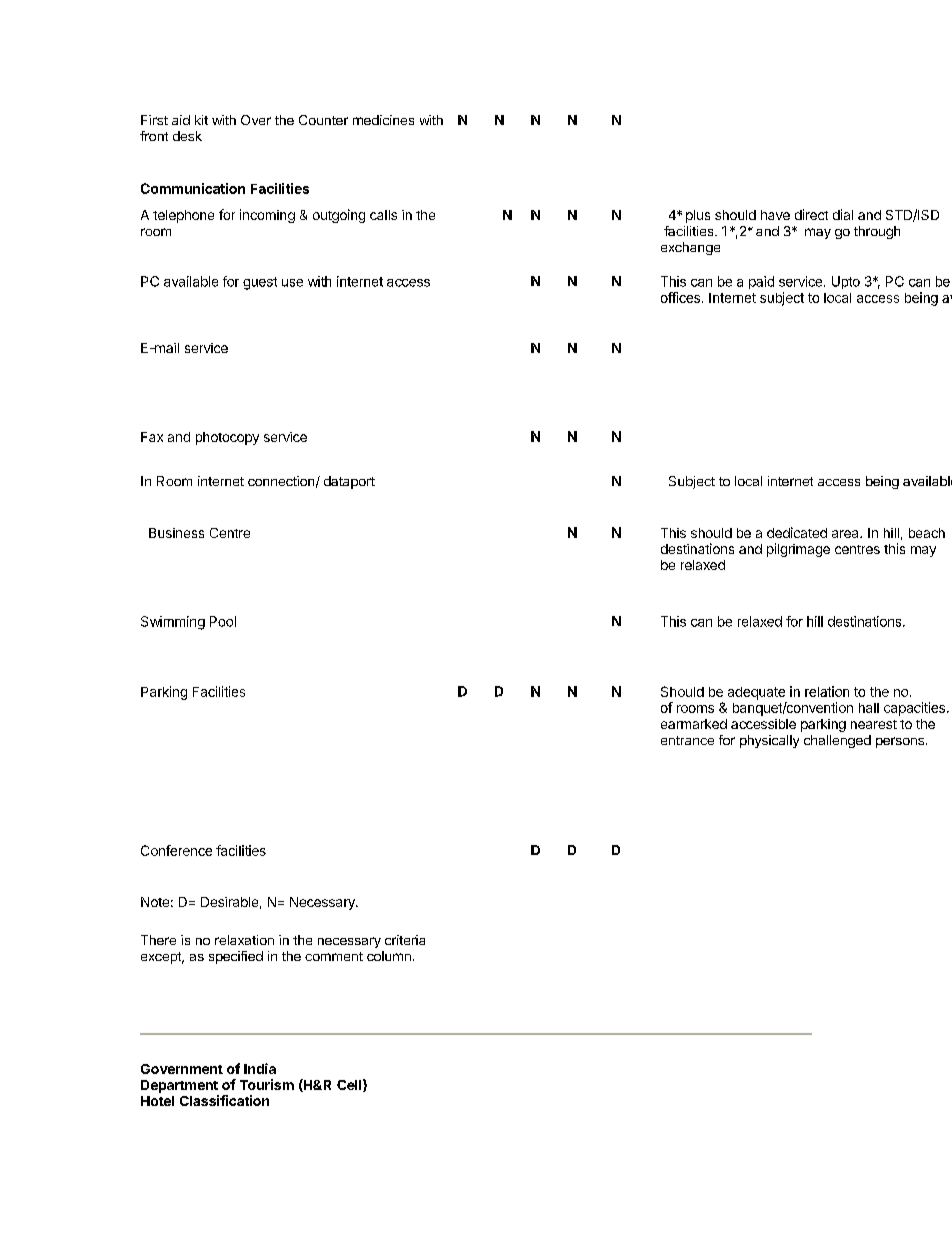 The width and height of the document is (952, 1233). Describe the element at coordinates (389, 956) in the document. I see `column` at that location.
